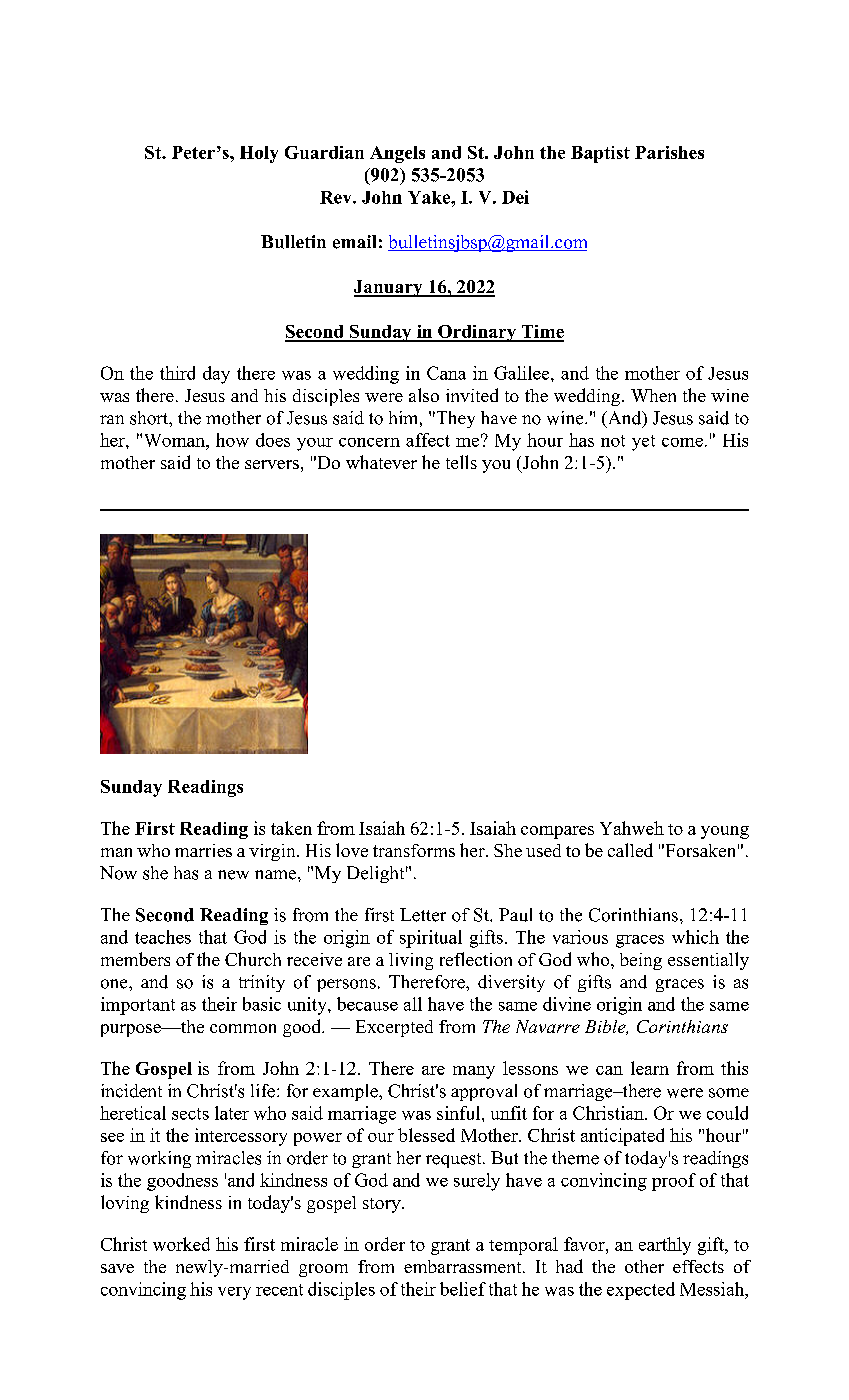  I want to click on yet, so click(643, 443).
